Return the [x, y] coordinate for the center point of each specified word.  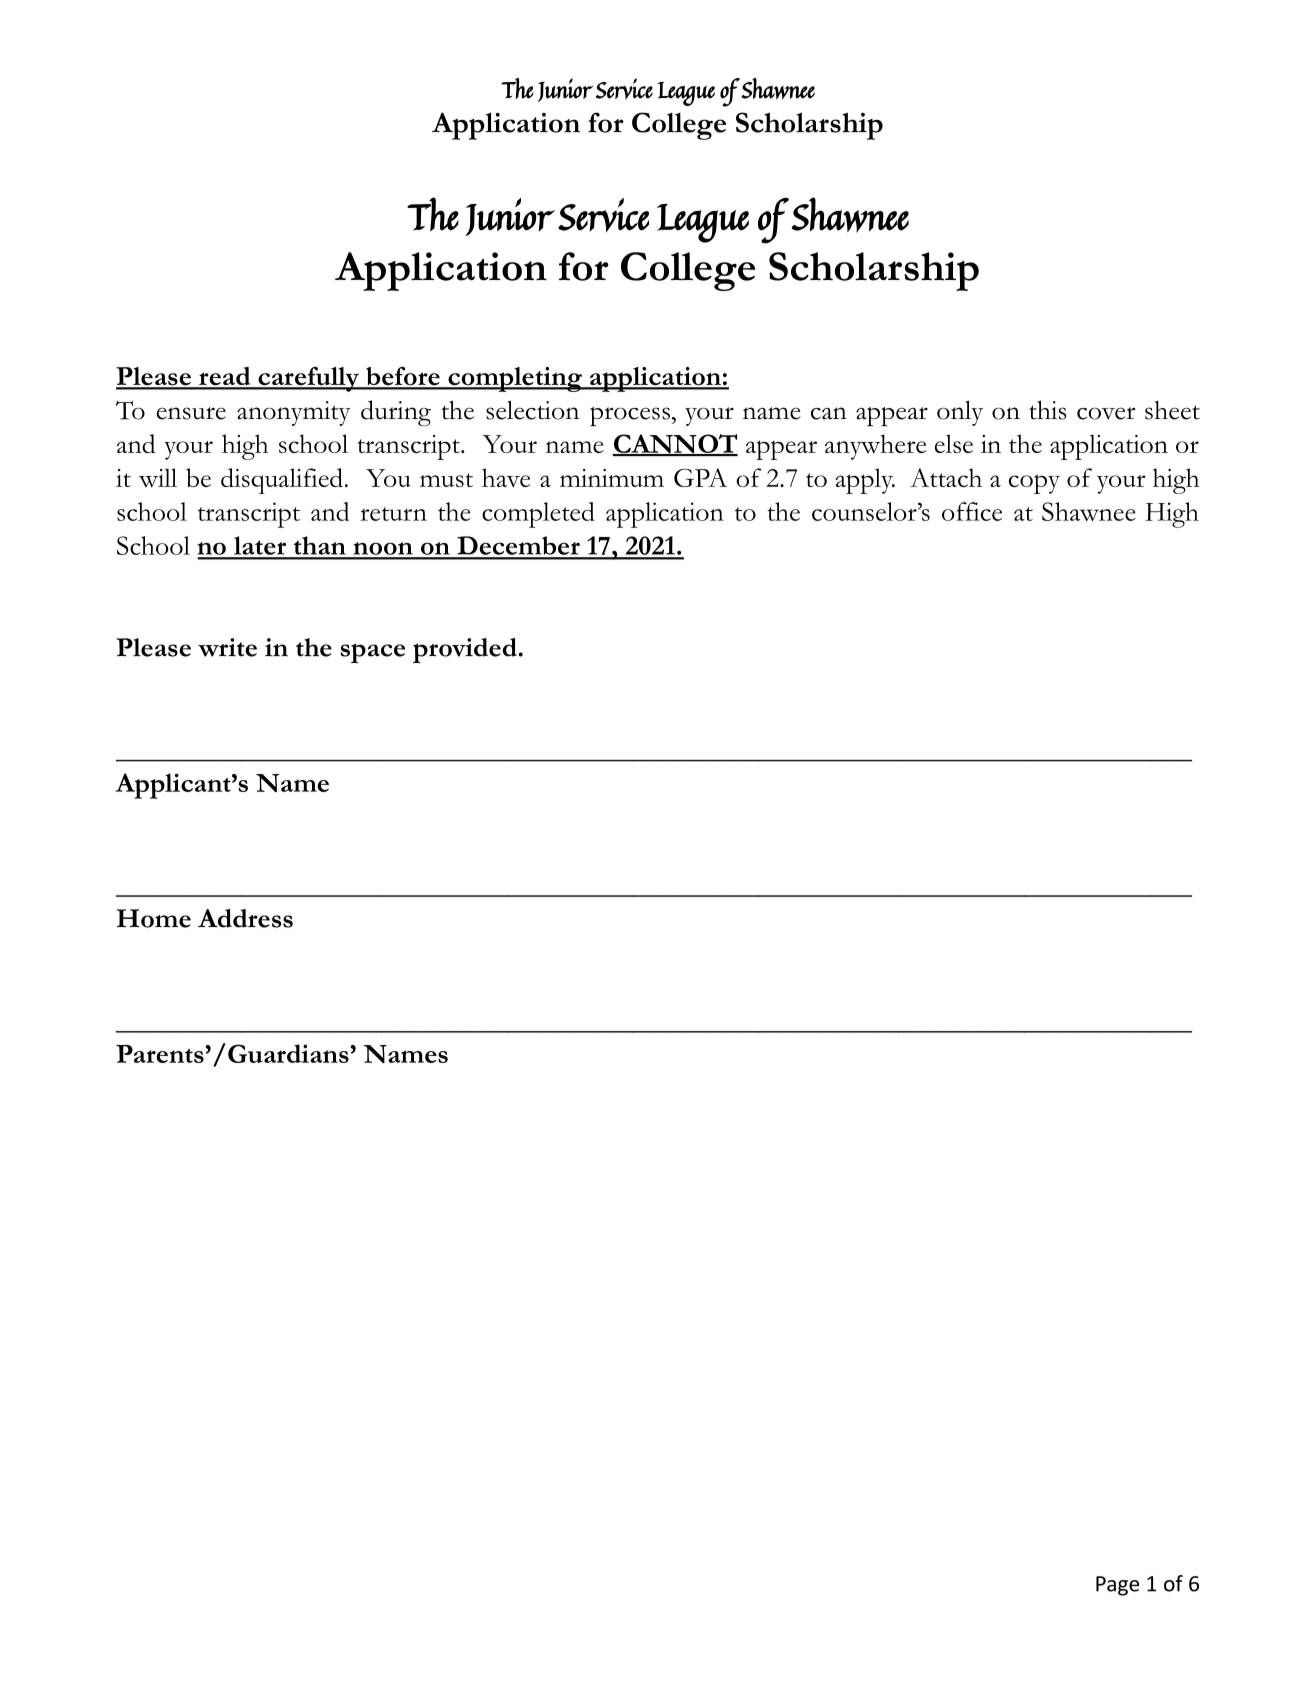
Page [1117, 1586]
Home [154, 918]
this [1047, 410]
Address [245, 918]
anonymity [294, 413]
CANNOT [675, 445]
